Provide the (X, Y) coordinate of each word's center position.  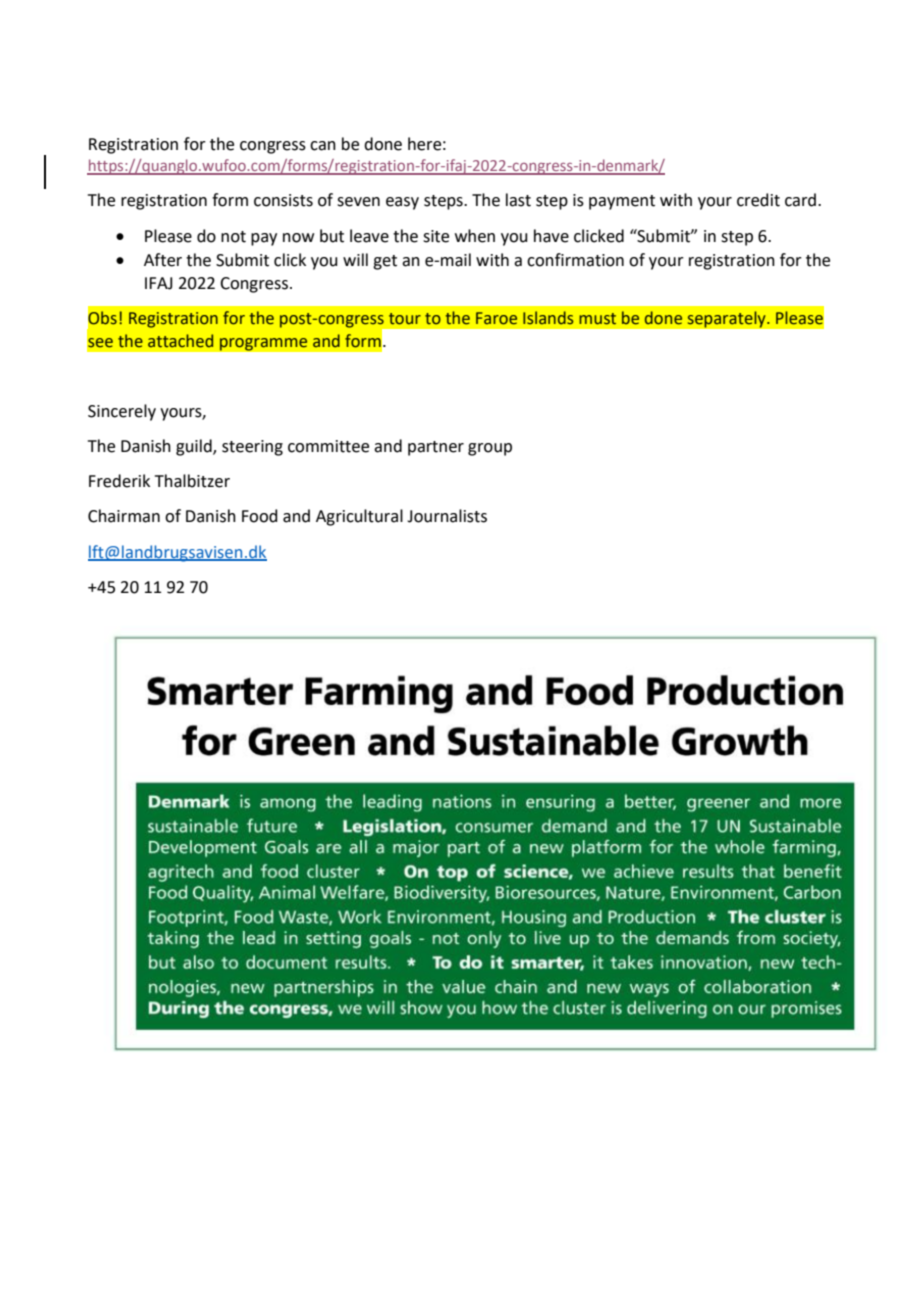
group (490, 449)
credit (758, 200)
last (518, 200)
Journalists (447, 516)
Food (260, 516)
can (323, 146)
